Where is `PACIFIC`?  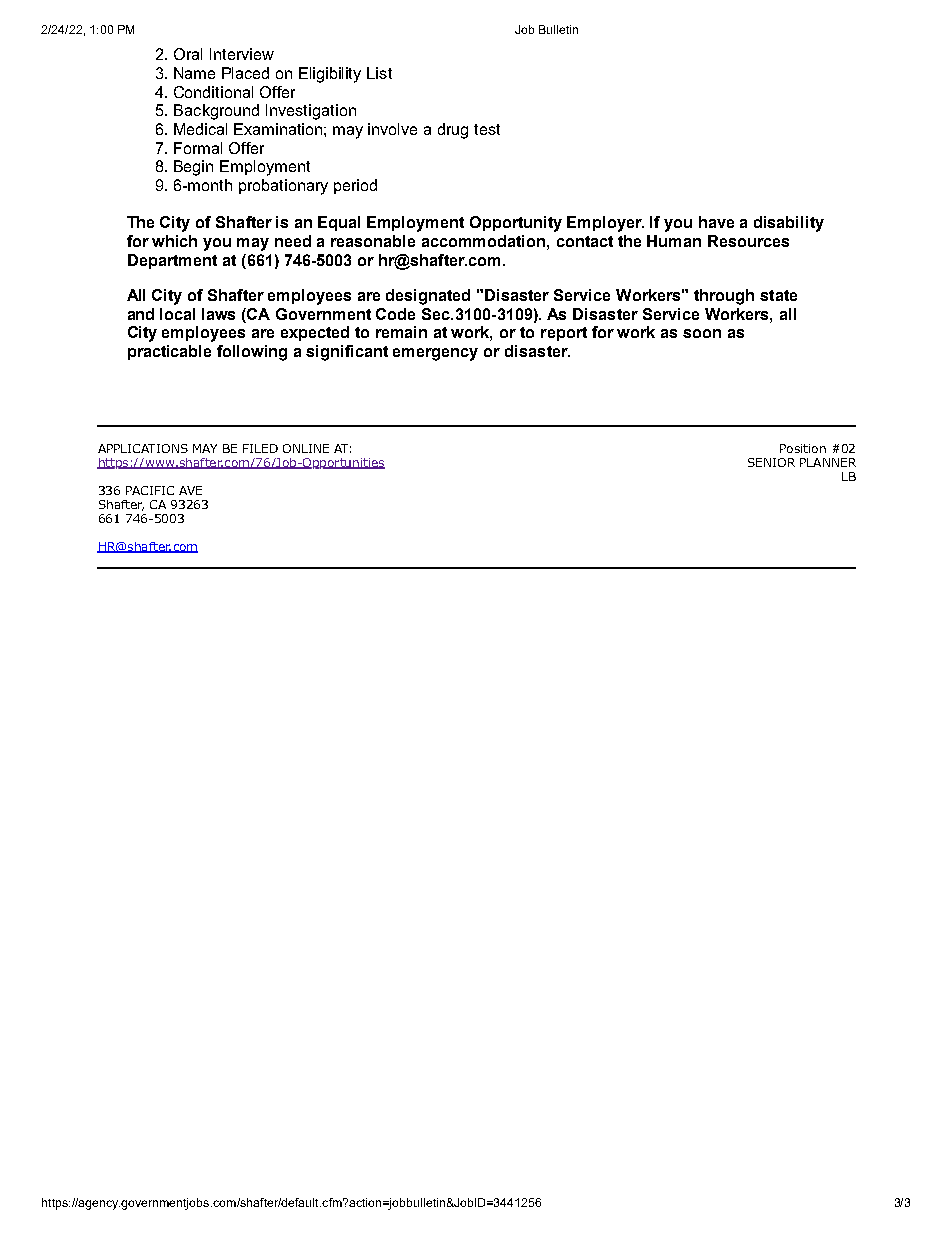 PACIFIC is located at coordinates (150, 490).
